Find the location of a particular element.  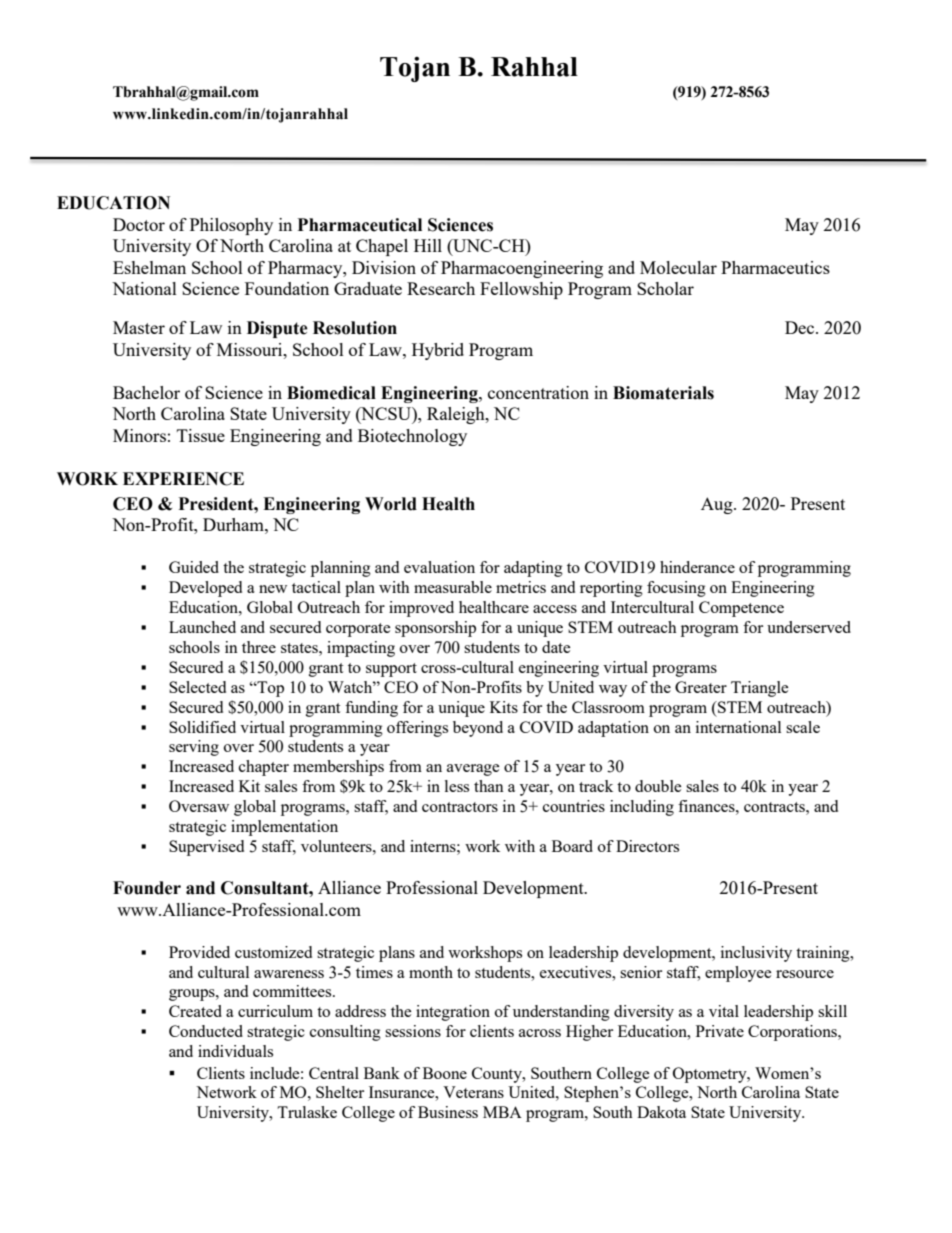

Pharmaceutics is located at coordinates (775, 267).
